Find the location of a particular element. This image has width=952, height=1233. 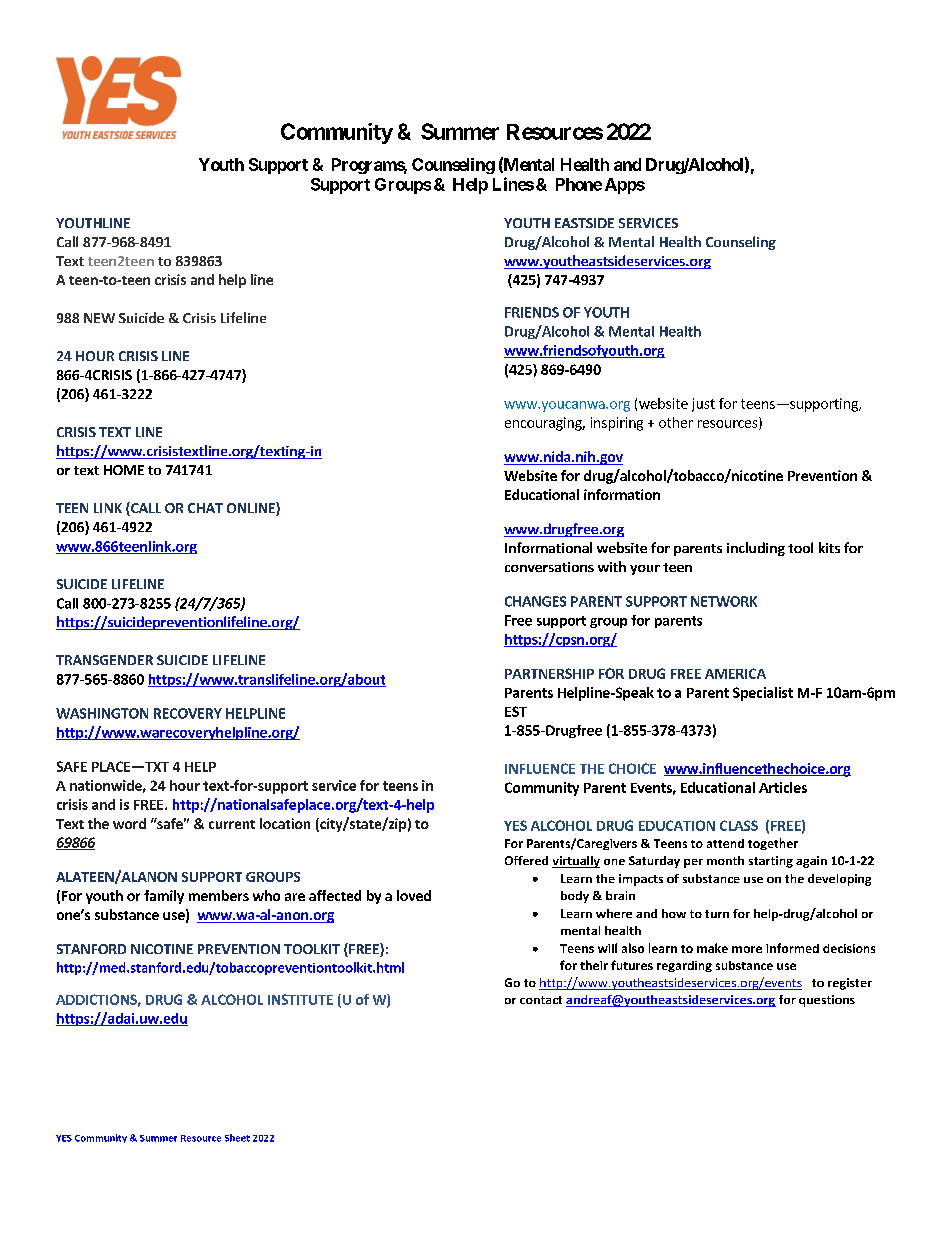

AMERICA is located at coordinates (735, 673).
